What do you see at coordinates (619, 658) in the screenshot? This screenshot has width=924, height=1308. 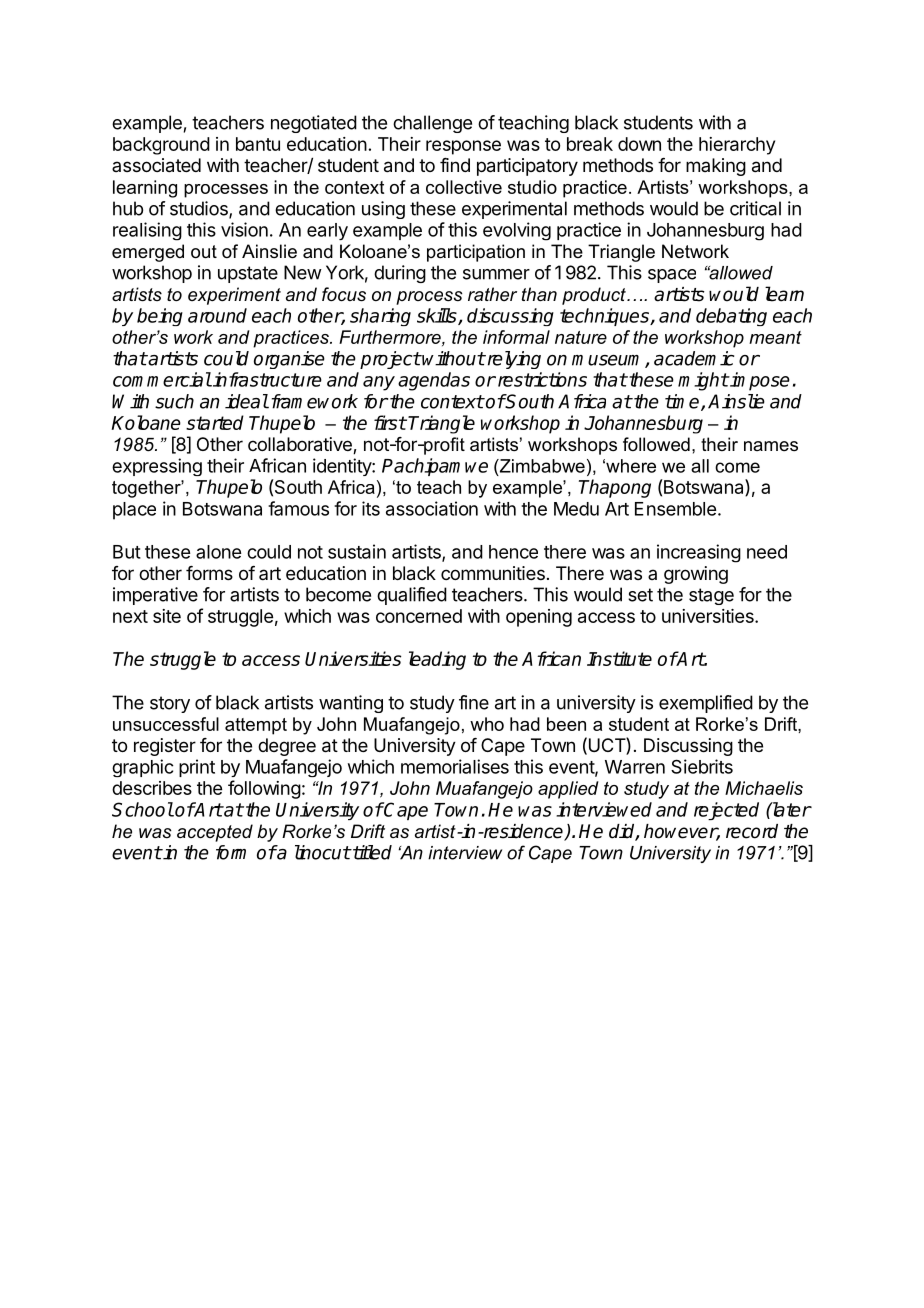 I see `Institute` at bounding box center [619, 658].
